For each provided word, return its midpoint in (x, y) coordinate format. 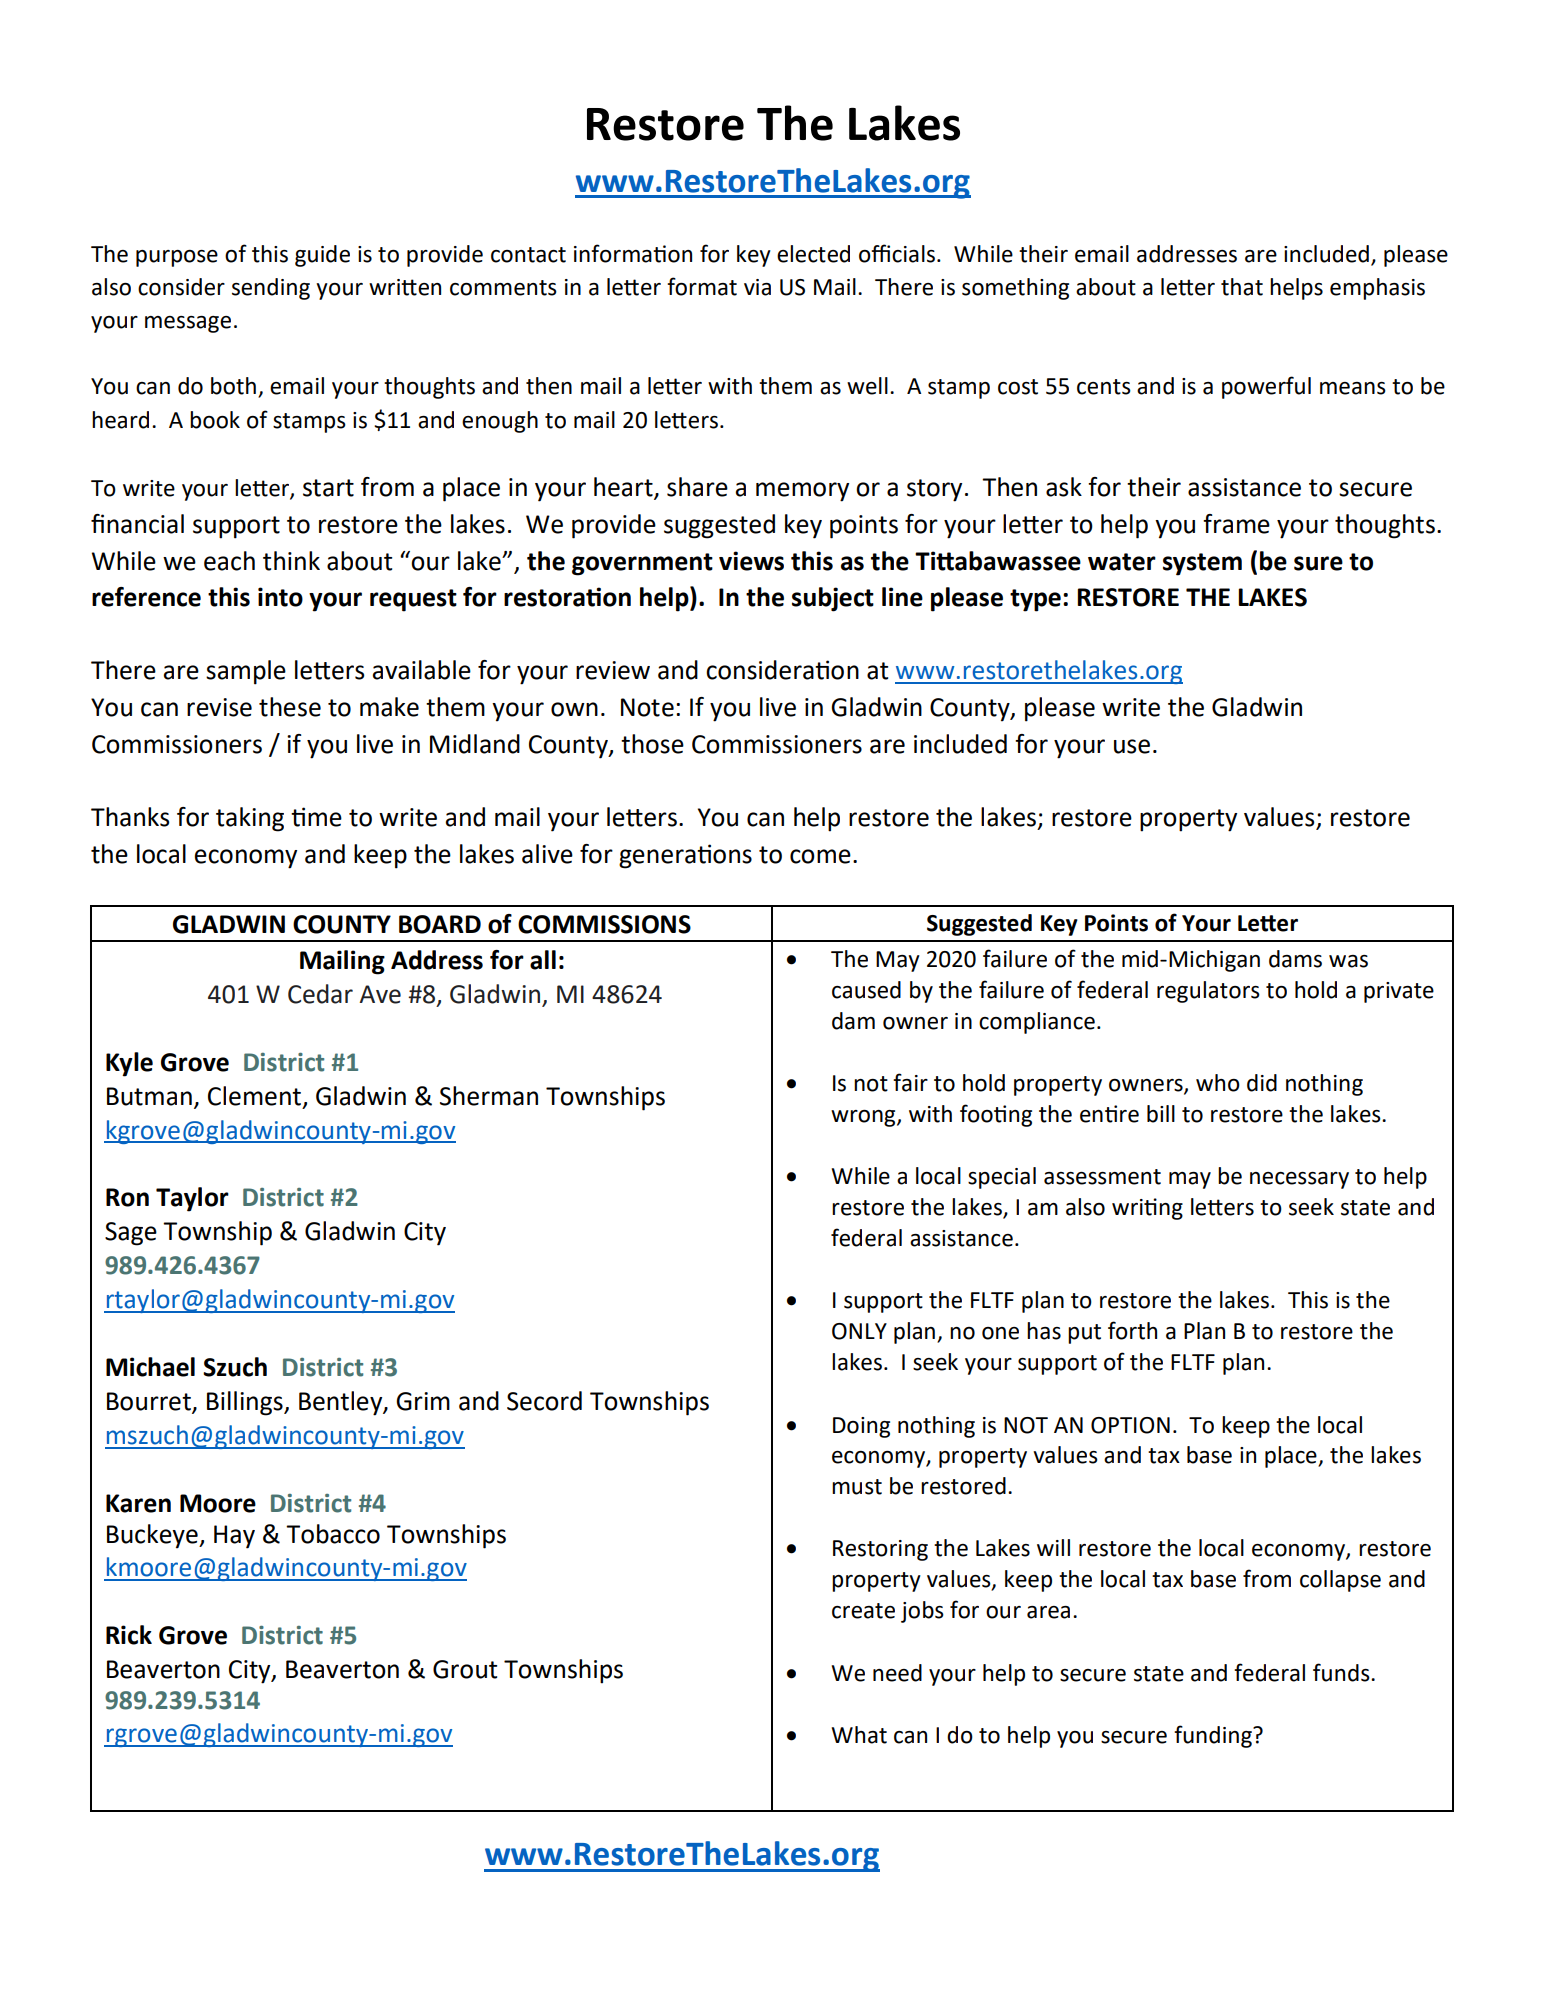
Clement (254, 1096)
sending (271, 289)
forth (1132, 1330)
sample (246, 672)
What (859, 1735)
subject (833, 599)
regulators (1208, 992)
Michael (150, 1367)
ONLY (859, 1331)
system (1202, 564)
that (1242, 287)
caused (866, 990)
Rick (129, 1635)
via (757, 287)
